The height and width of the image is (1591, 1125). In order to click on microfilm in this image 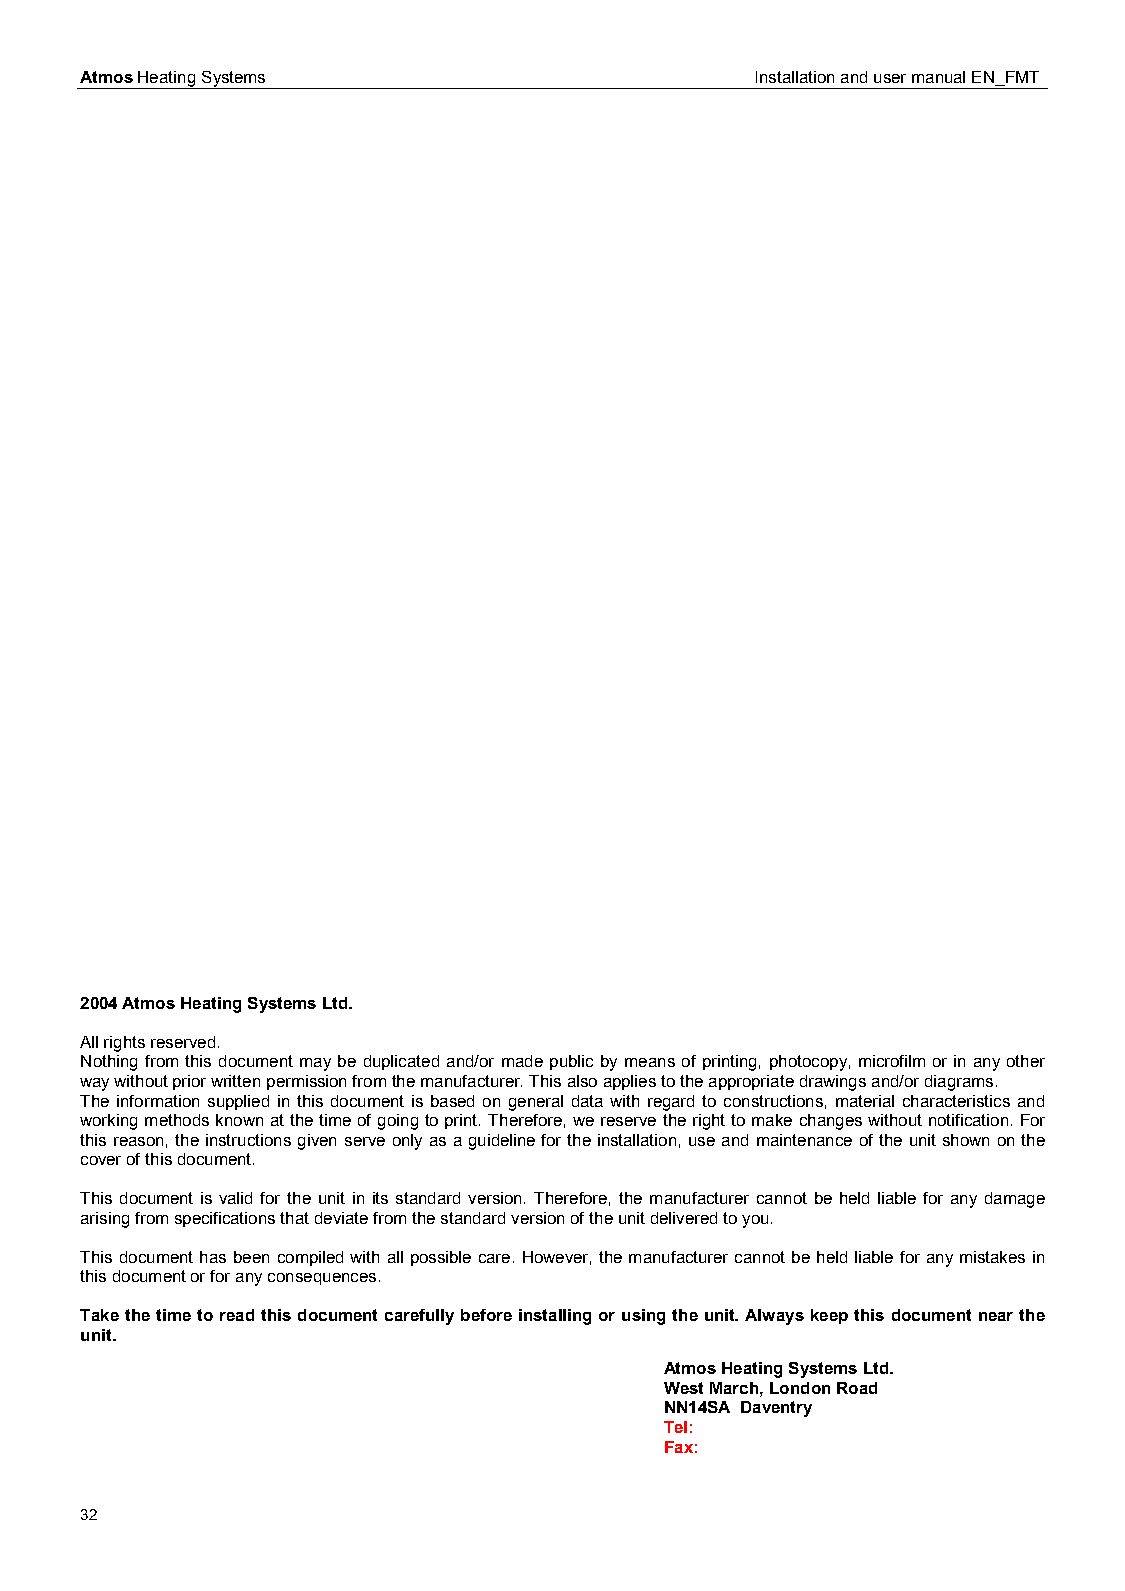, I will do `click(892, 1061)`.
